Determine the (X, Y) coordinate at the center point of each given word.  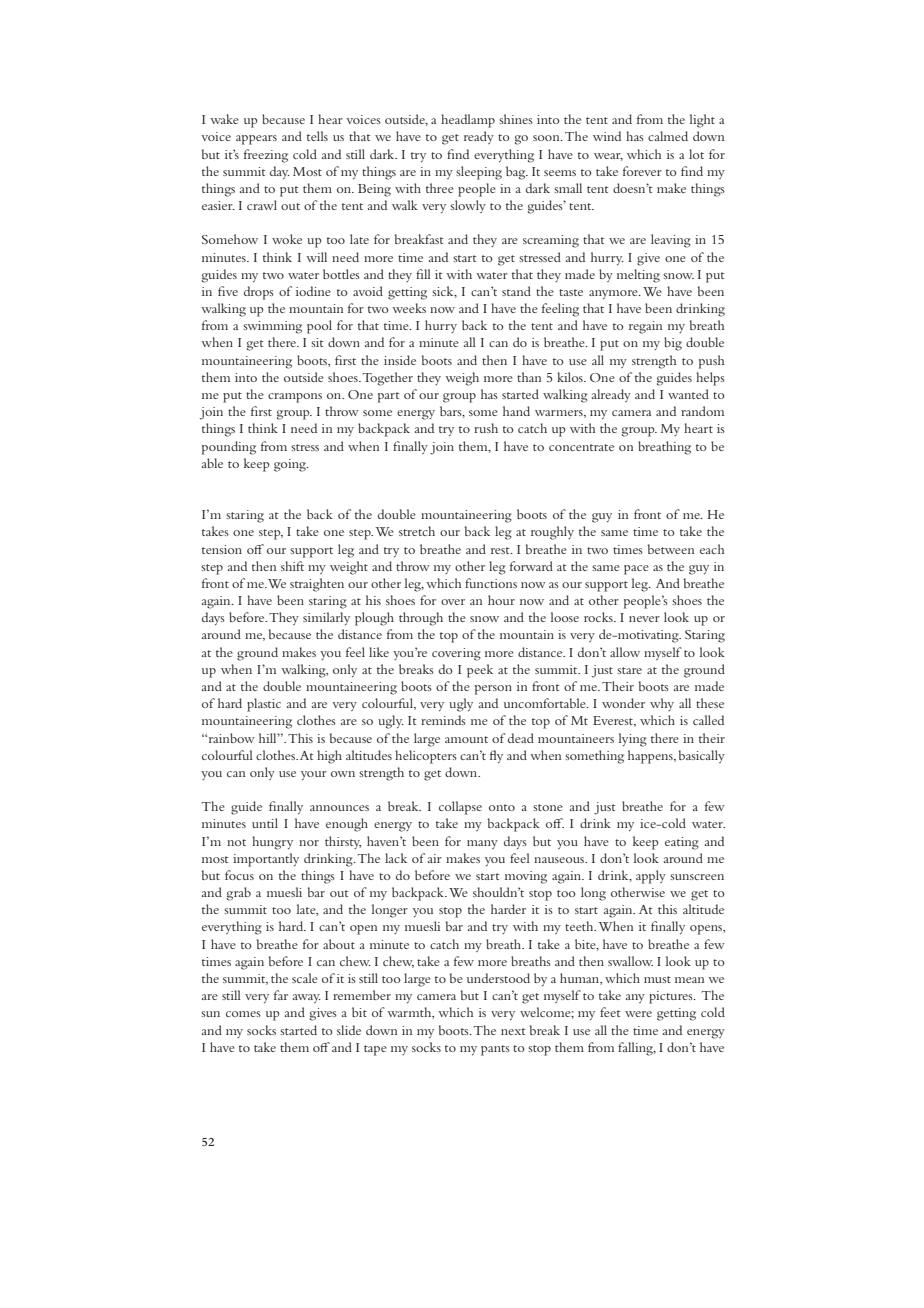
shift (292, 566)
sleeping (479, 173)
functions (491, 583)
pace (636, 570)
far (281, 995)
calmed (668, 136)
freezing (266, 156)
